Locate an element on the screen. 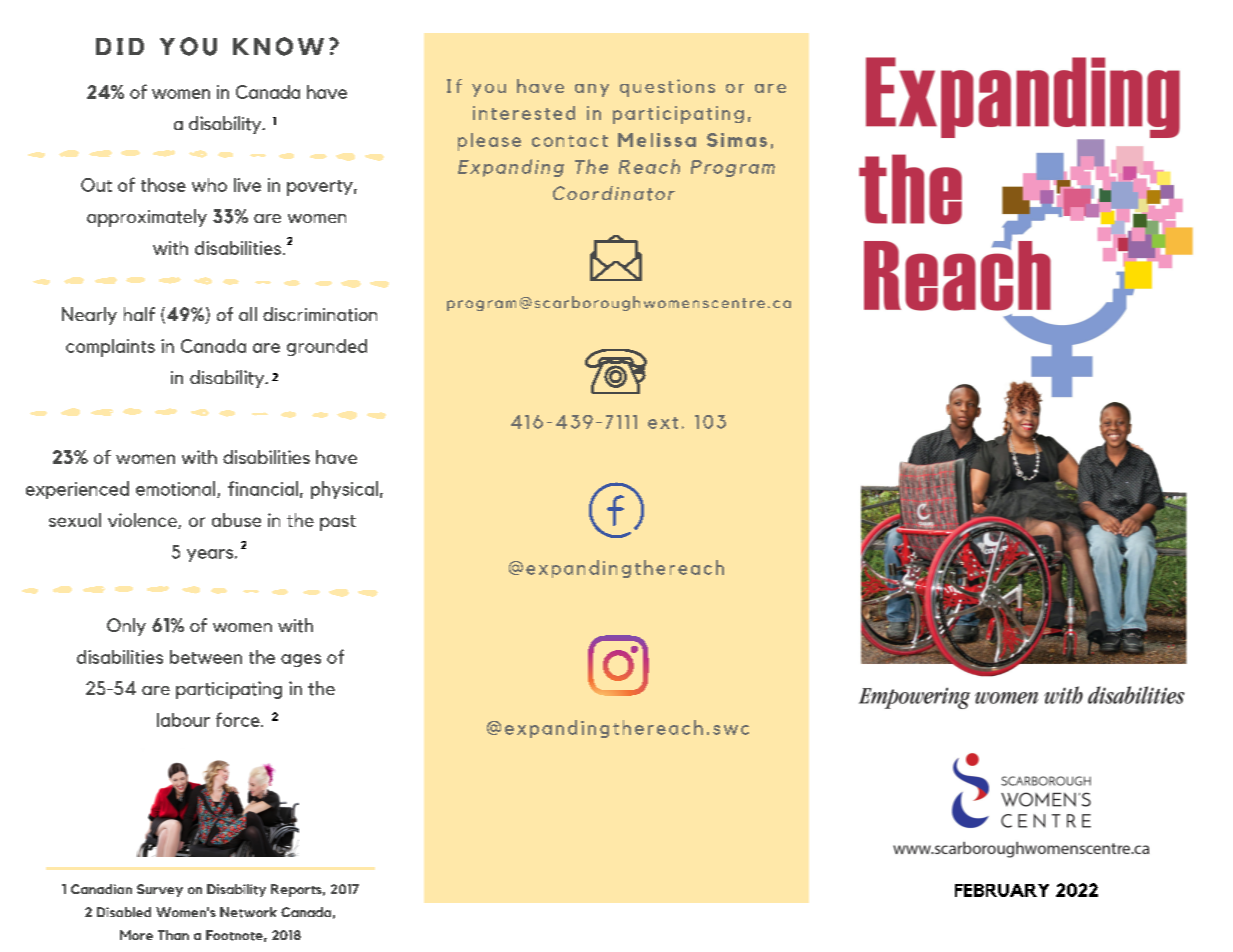 Image resolution: width=1233 pixels, height=952 pixels. Melissa is located at coordinates (657, 140).
